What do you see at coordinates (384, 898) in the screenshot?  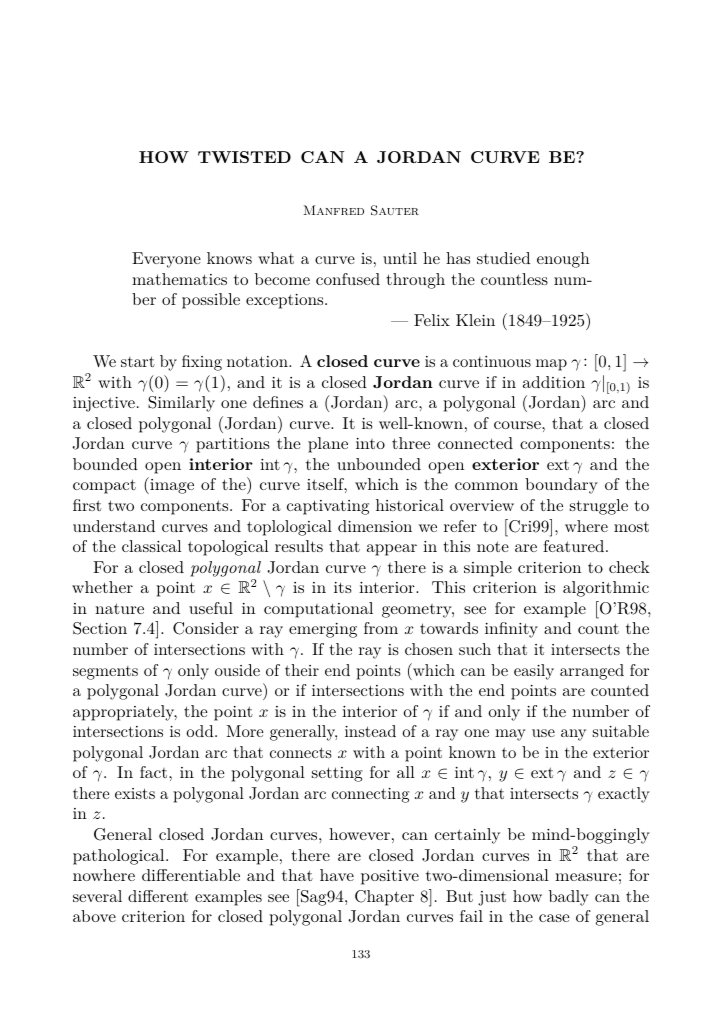 I see `Chapter` at bounding box center [384, 898].
